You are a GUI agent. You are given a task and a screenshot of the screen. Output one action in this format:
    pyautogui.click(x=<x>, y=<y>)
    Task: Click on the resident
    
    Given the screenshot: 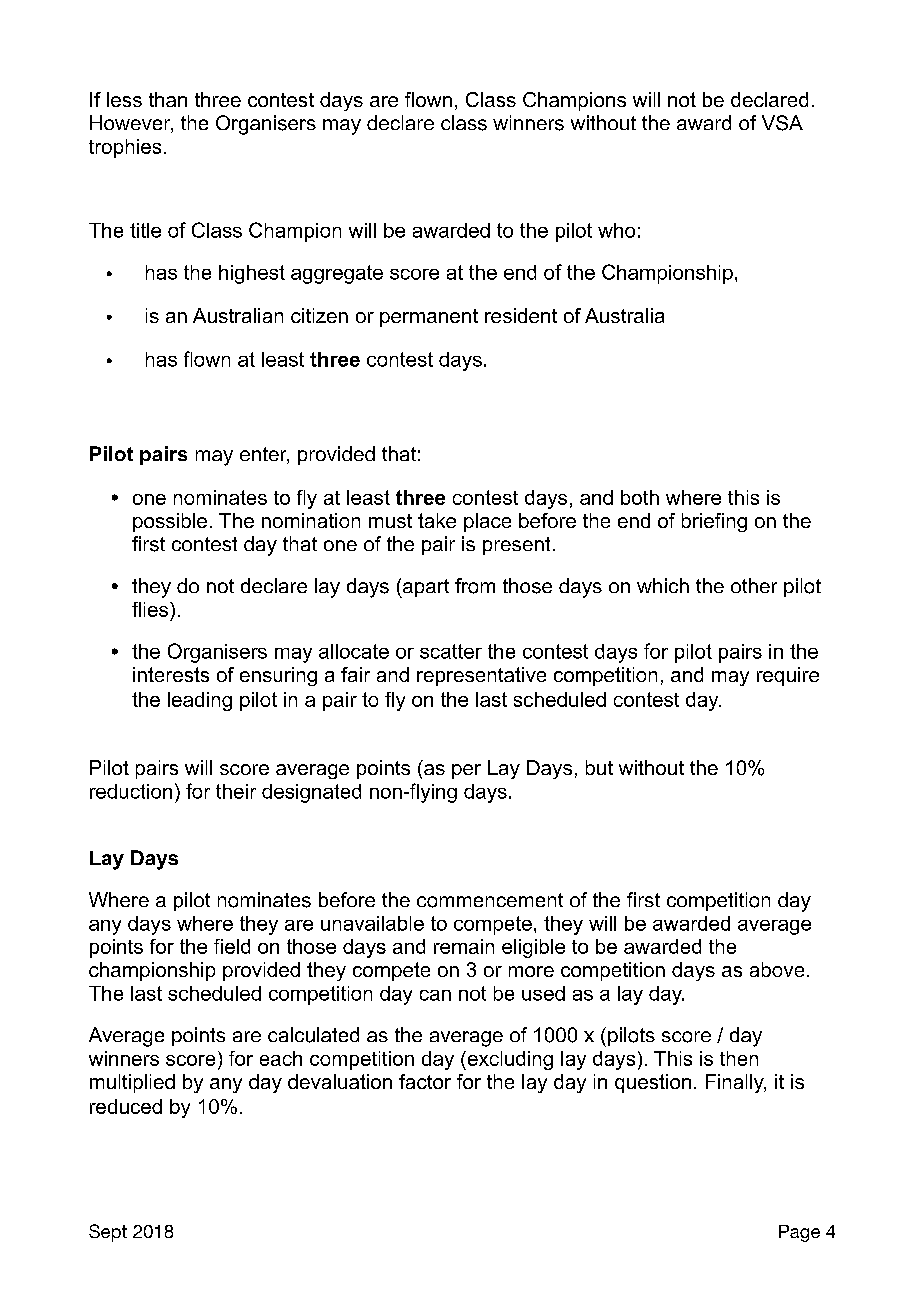 What is the action you would take?
    pyautogui.click(x=521, y=315)
